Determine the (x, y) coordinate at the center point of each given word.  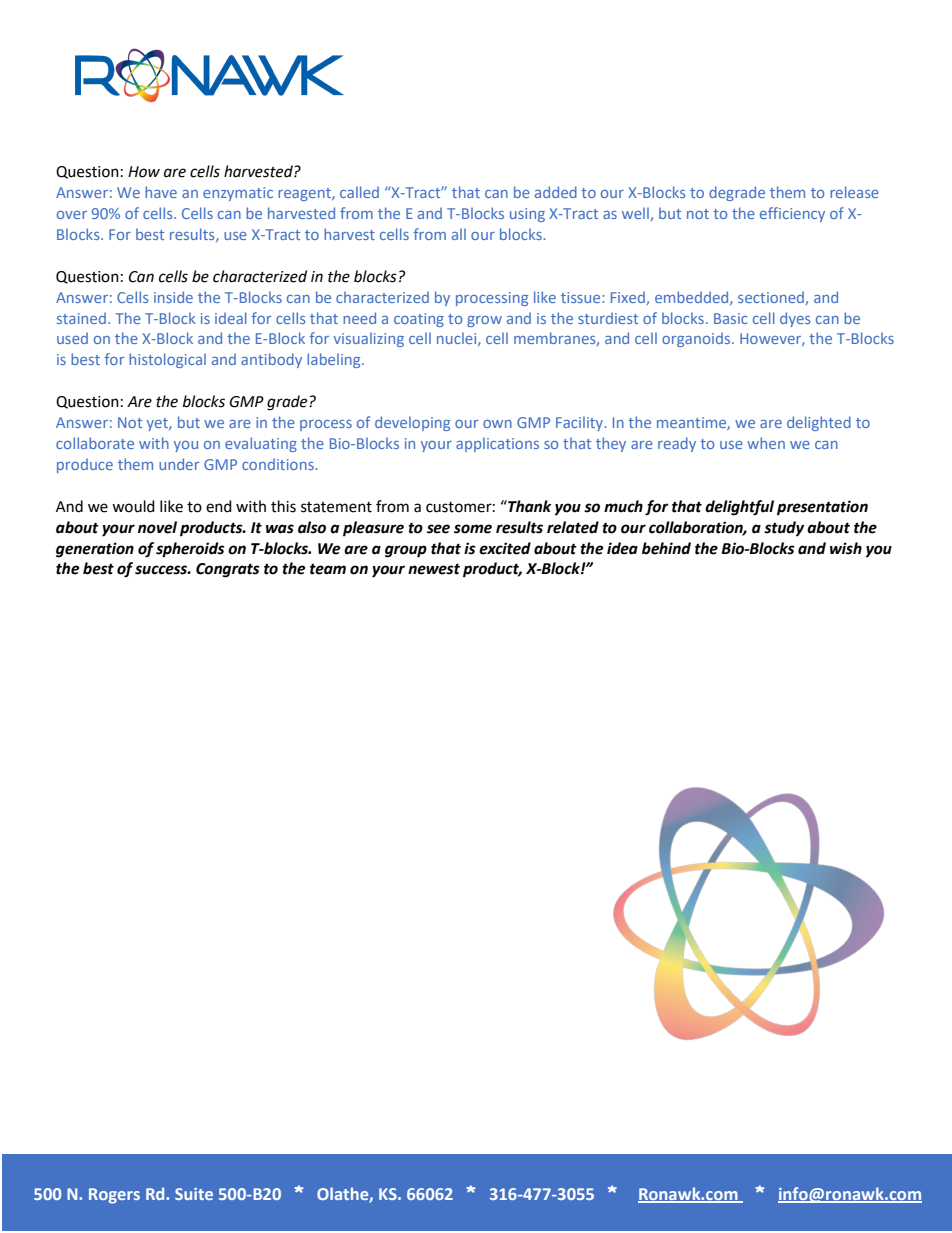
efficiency (792, 214)
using (527, 215)
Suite (194, 1194)
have (161, 192)
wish (846, 548)
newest (434, 569)
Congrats (228, 570)
